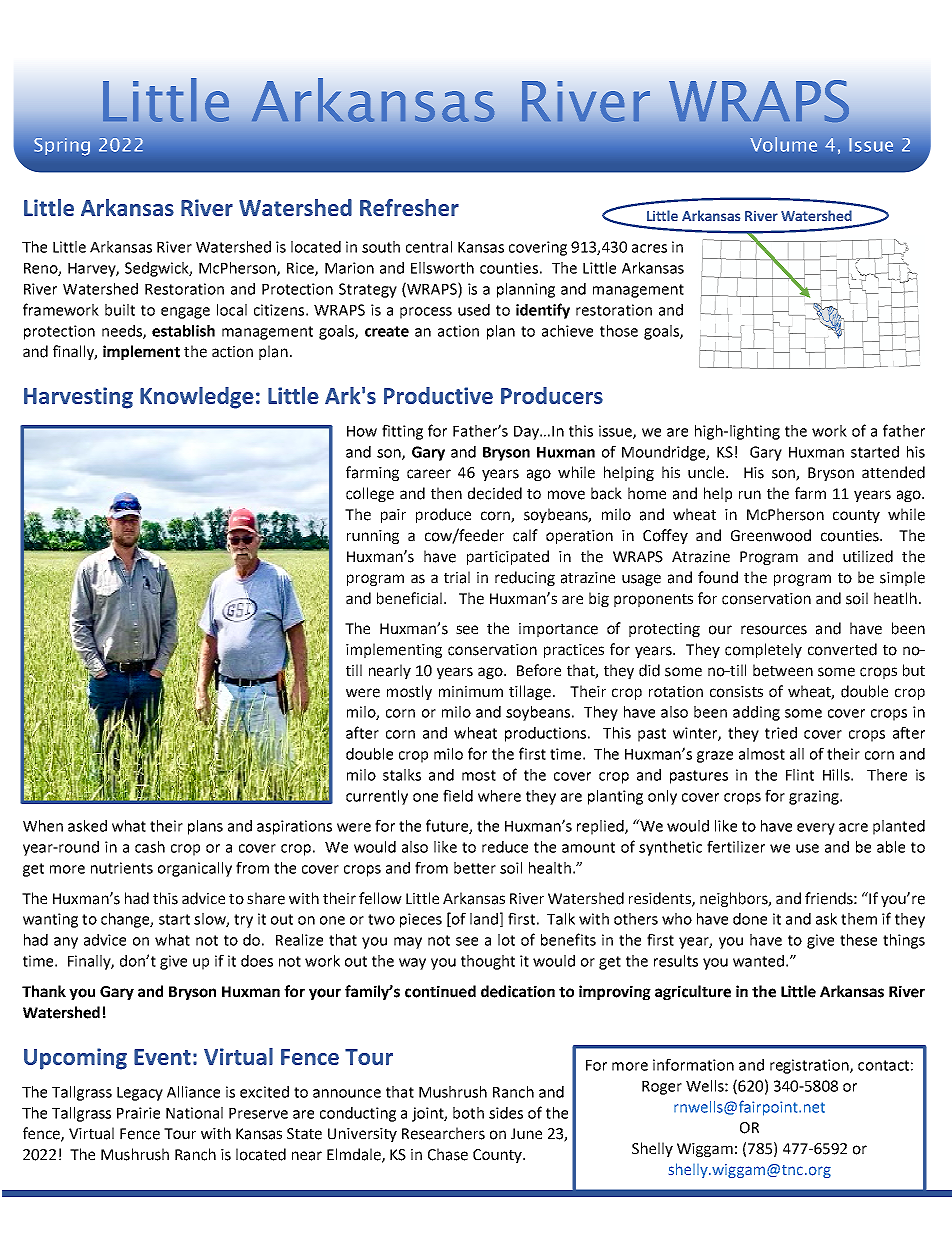  Describe the element at coordinates (783, 144) in the page. I see `Volume` at that location.
